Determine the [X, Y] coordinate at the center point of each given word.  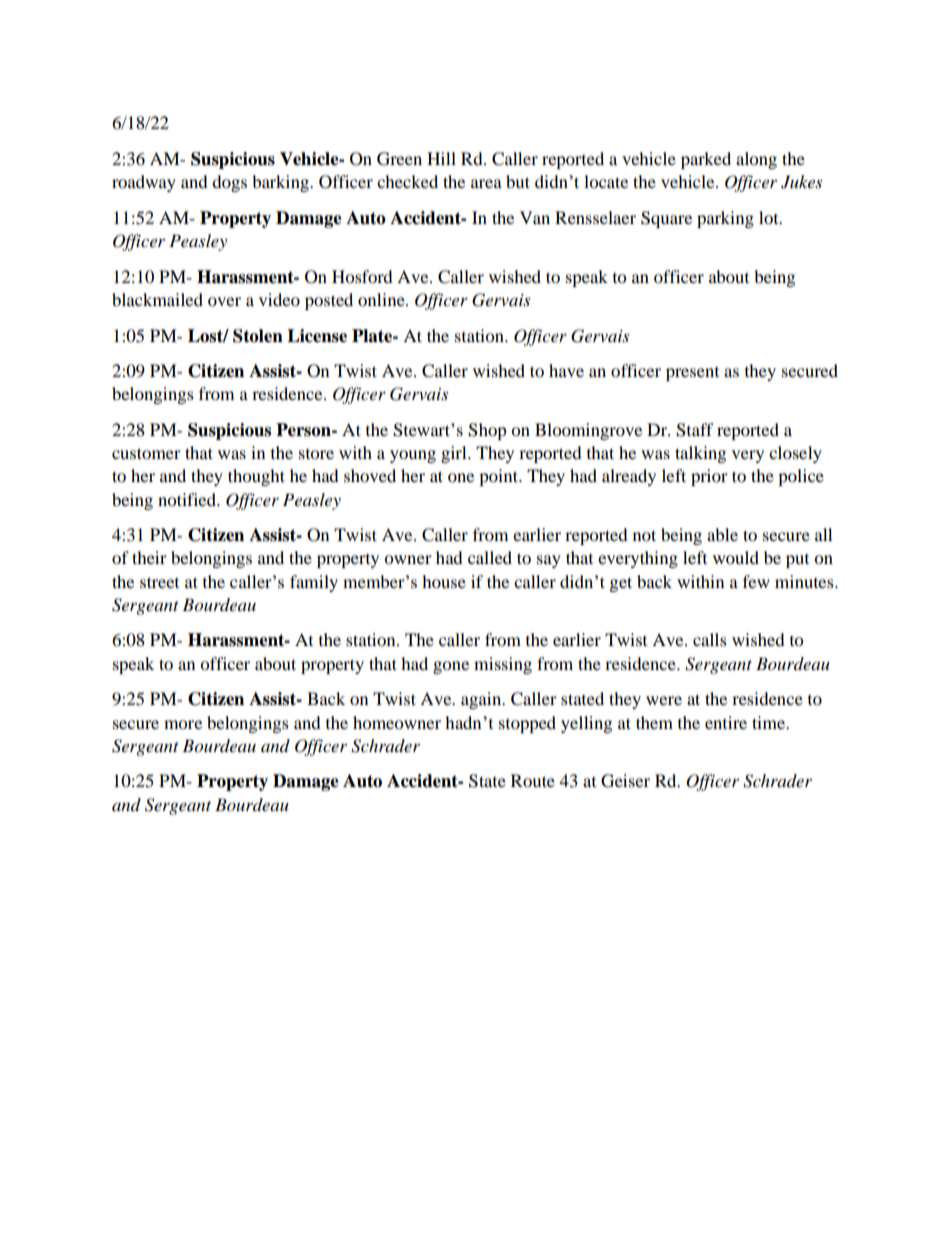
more [183, 724]
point [499, 477]
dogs [229, 183]
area [486, 183]
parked [706, 160]
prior [709, 477]
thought [256, 477]
